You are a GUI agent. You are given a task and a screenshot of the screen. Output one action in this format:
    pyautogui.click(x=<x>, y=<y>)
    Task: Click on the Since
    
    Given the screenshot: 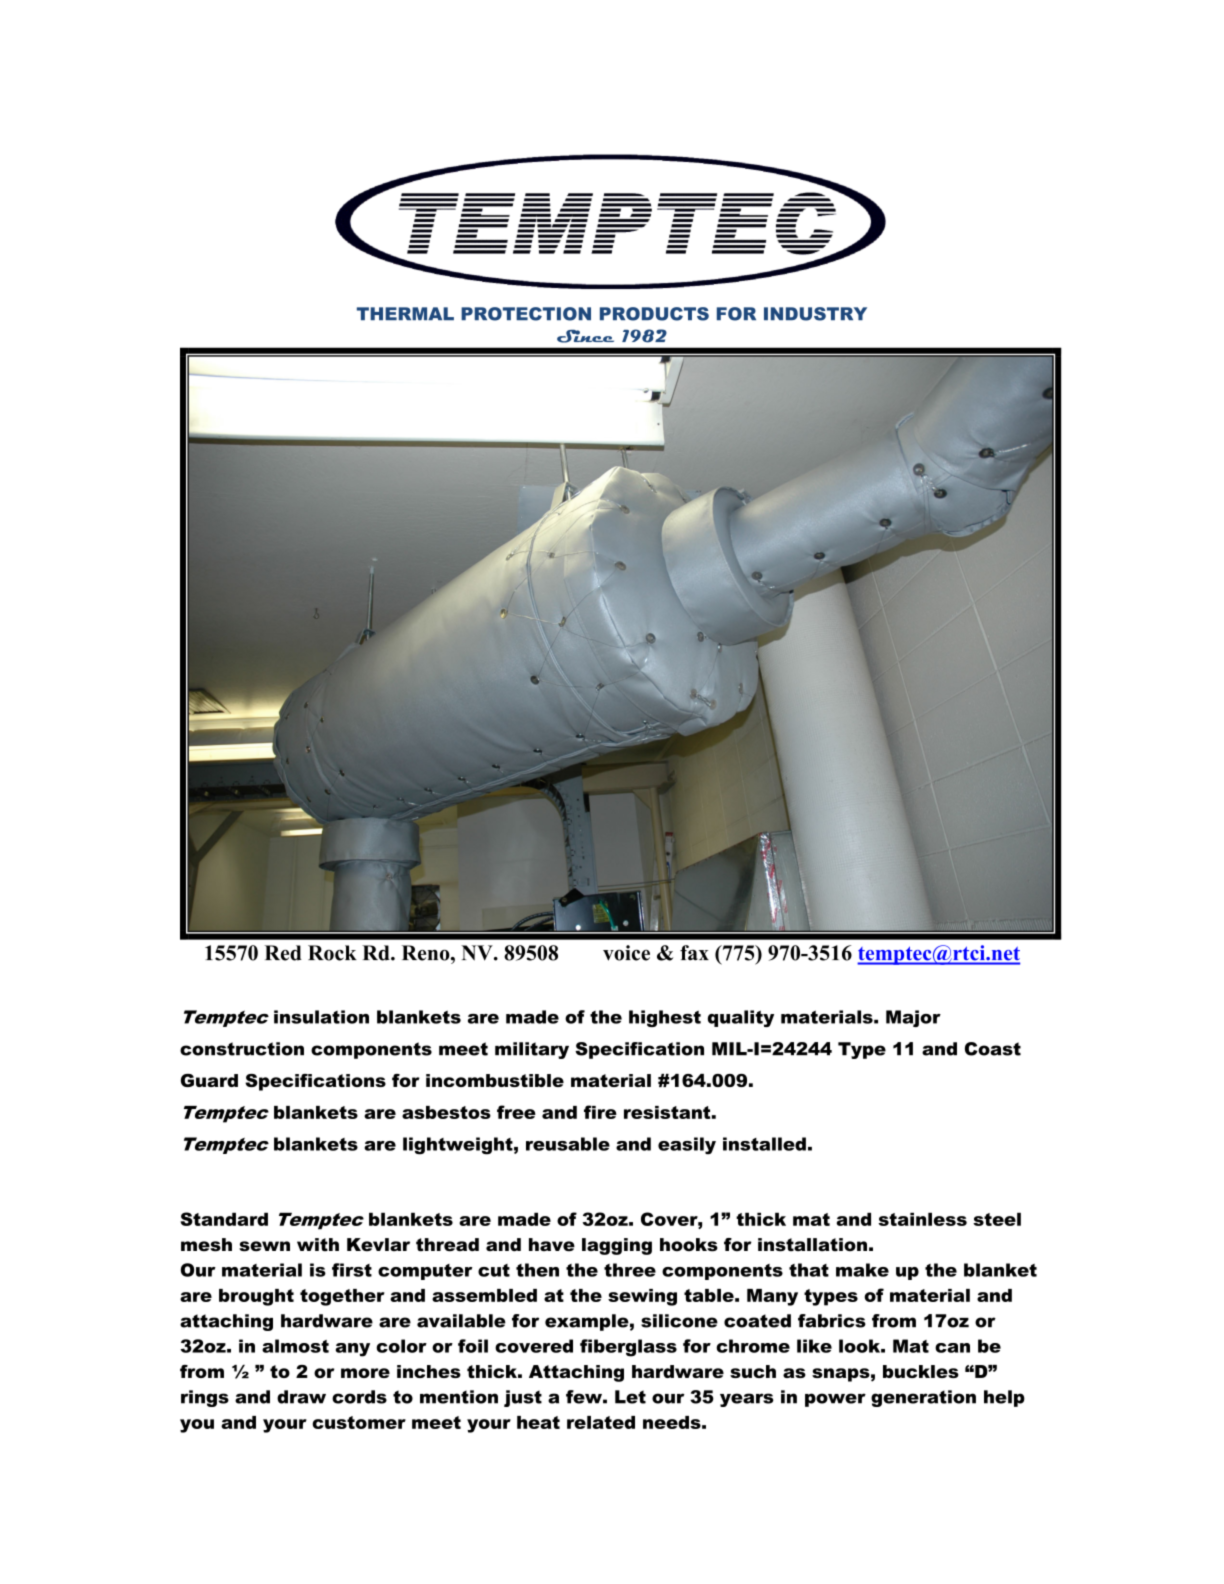 What is the action you would take?
    pyautogui.click(x=585, y=336)
